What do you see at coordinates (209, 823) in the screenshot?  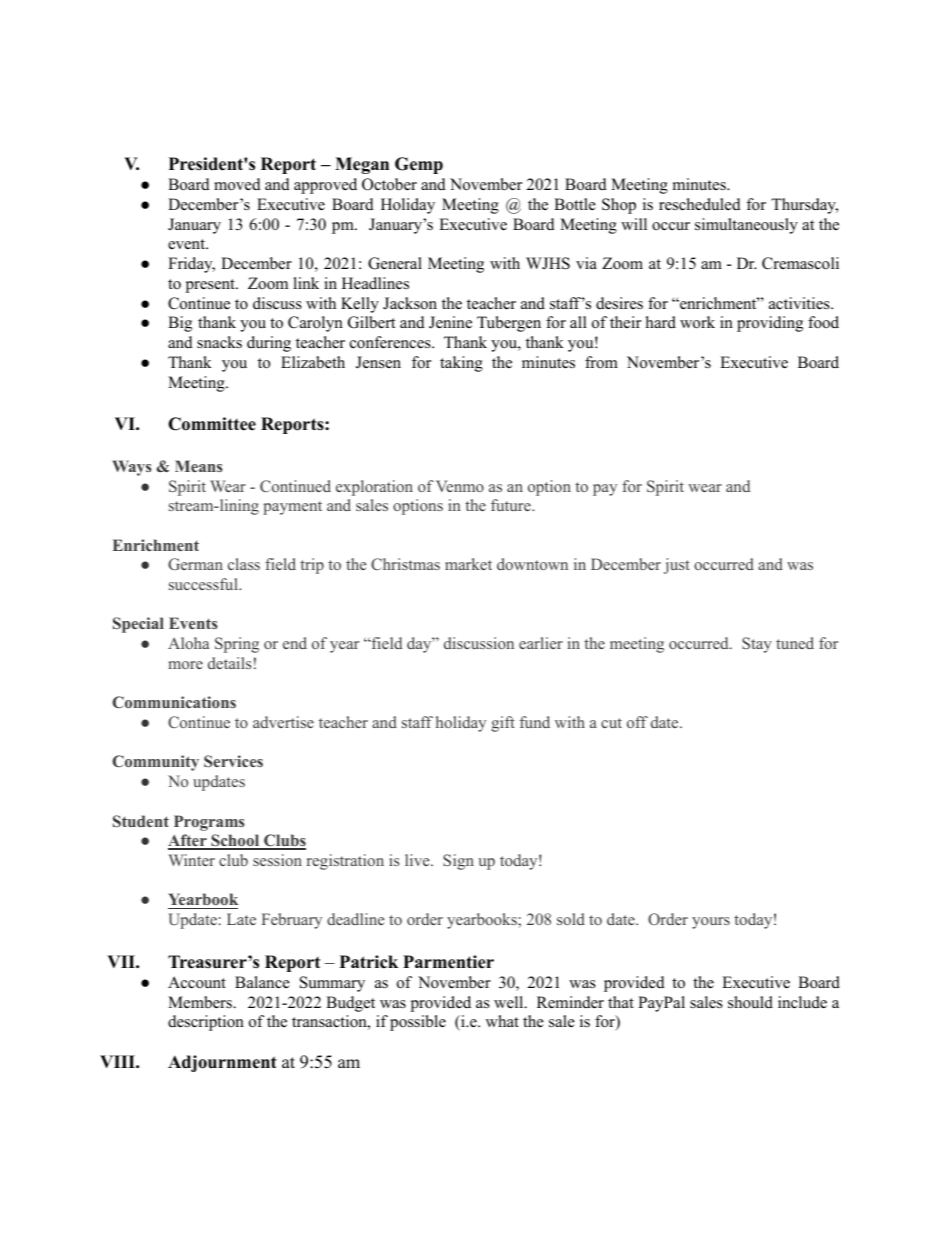 I see `Programs` at bounding box center [209, 823].
